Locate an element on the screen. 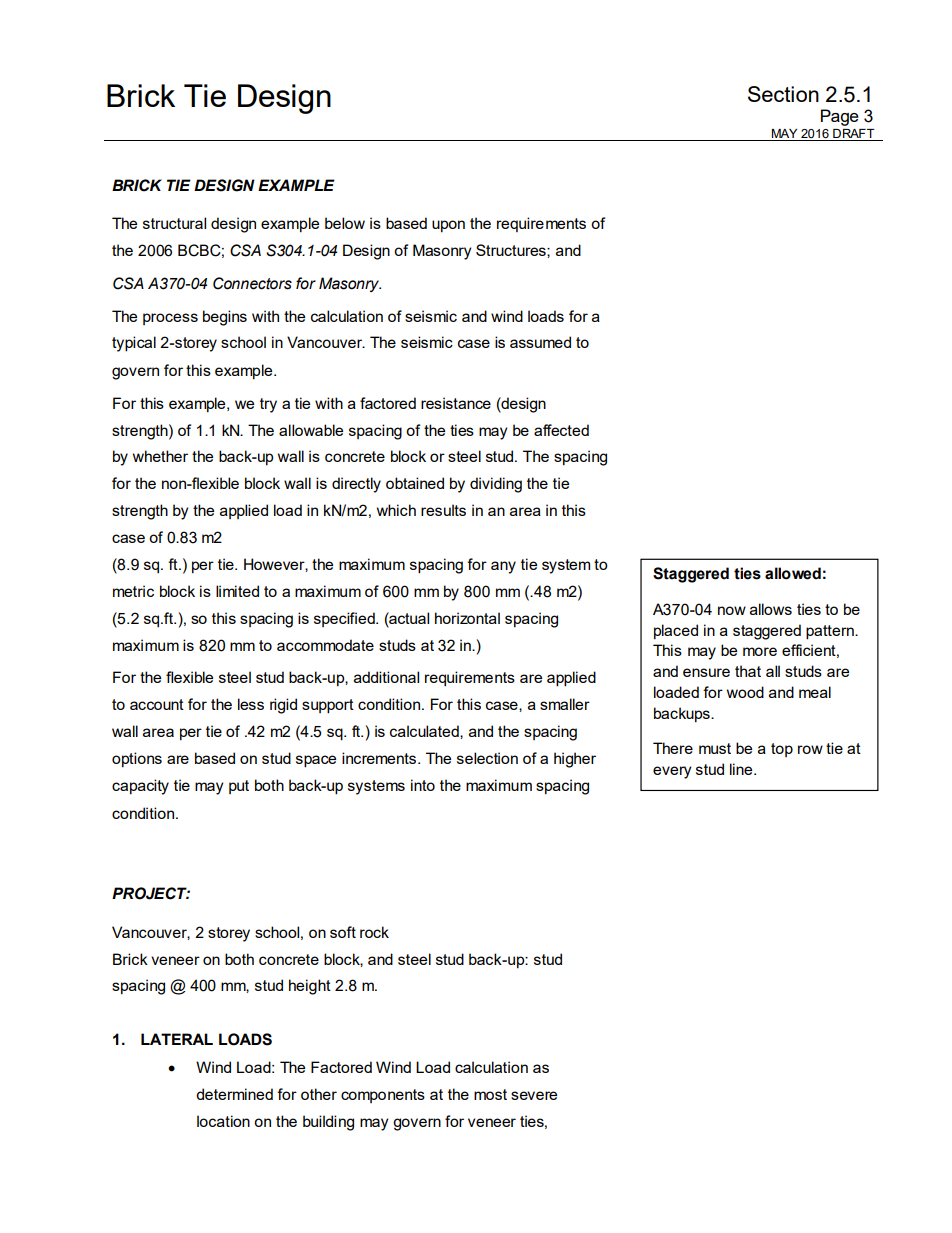  less is located at coordinates (251, 704).
